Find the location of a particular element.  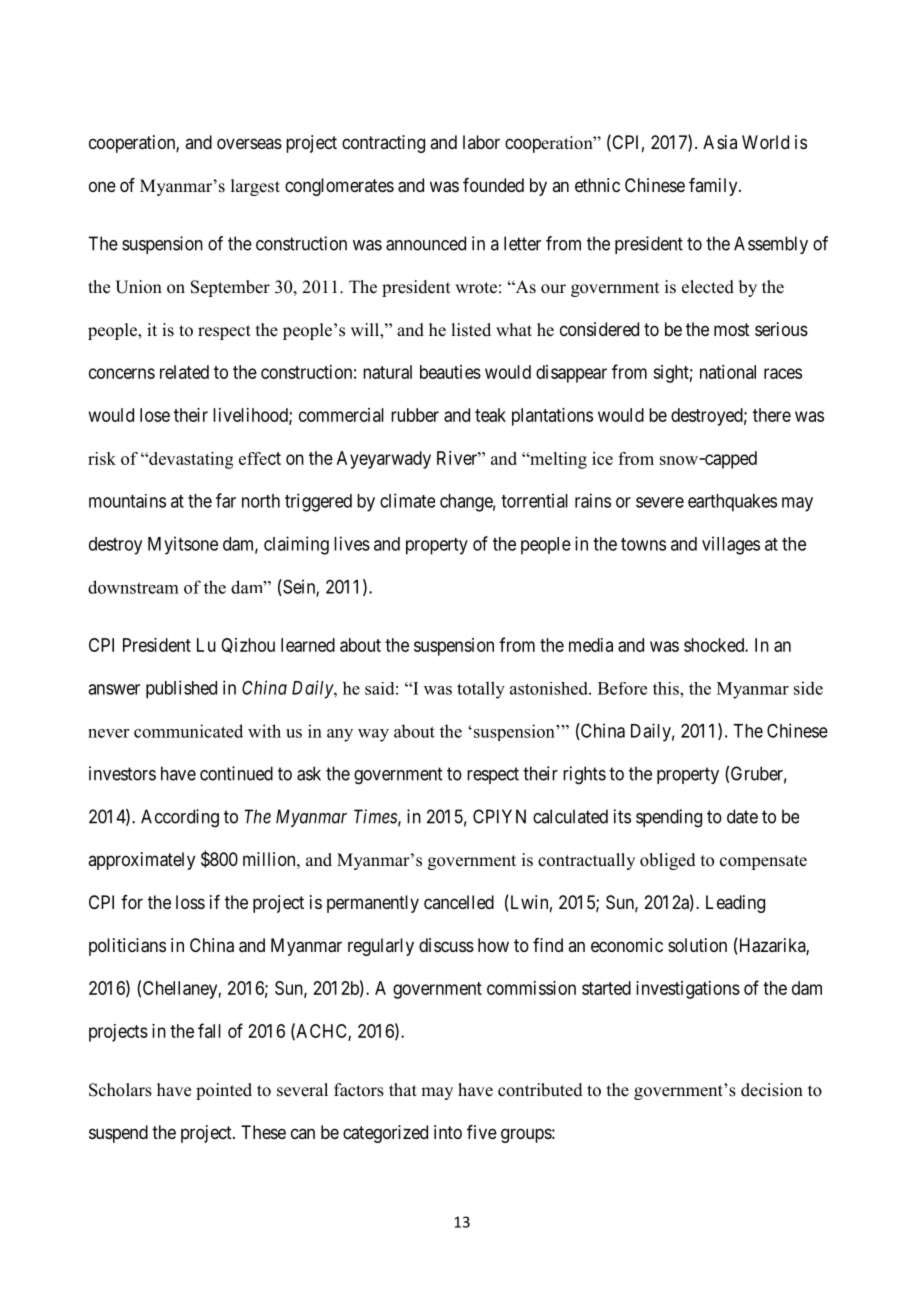

into is located at coordinates (448, 1132).
